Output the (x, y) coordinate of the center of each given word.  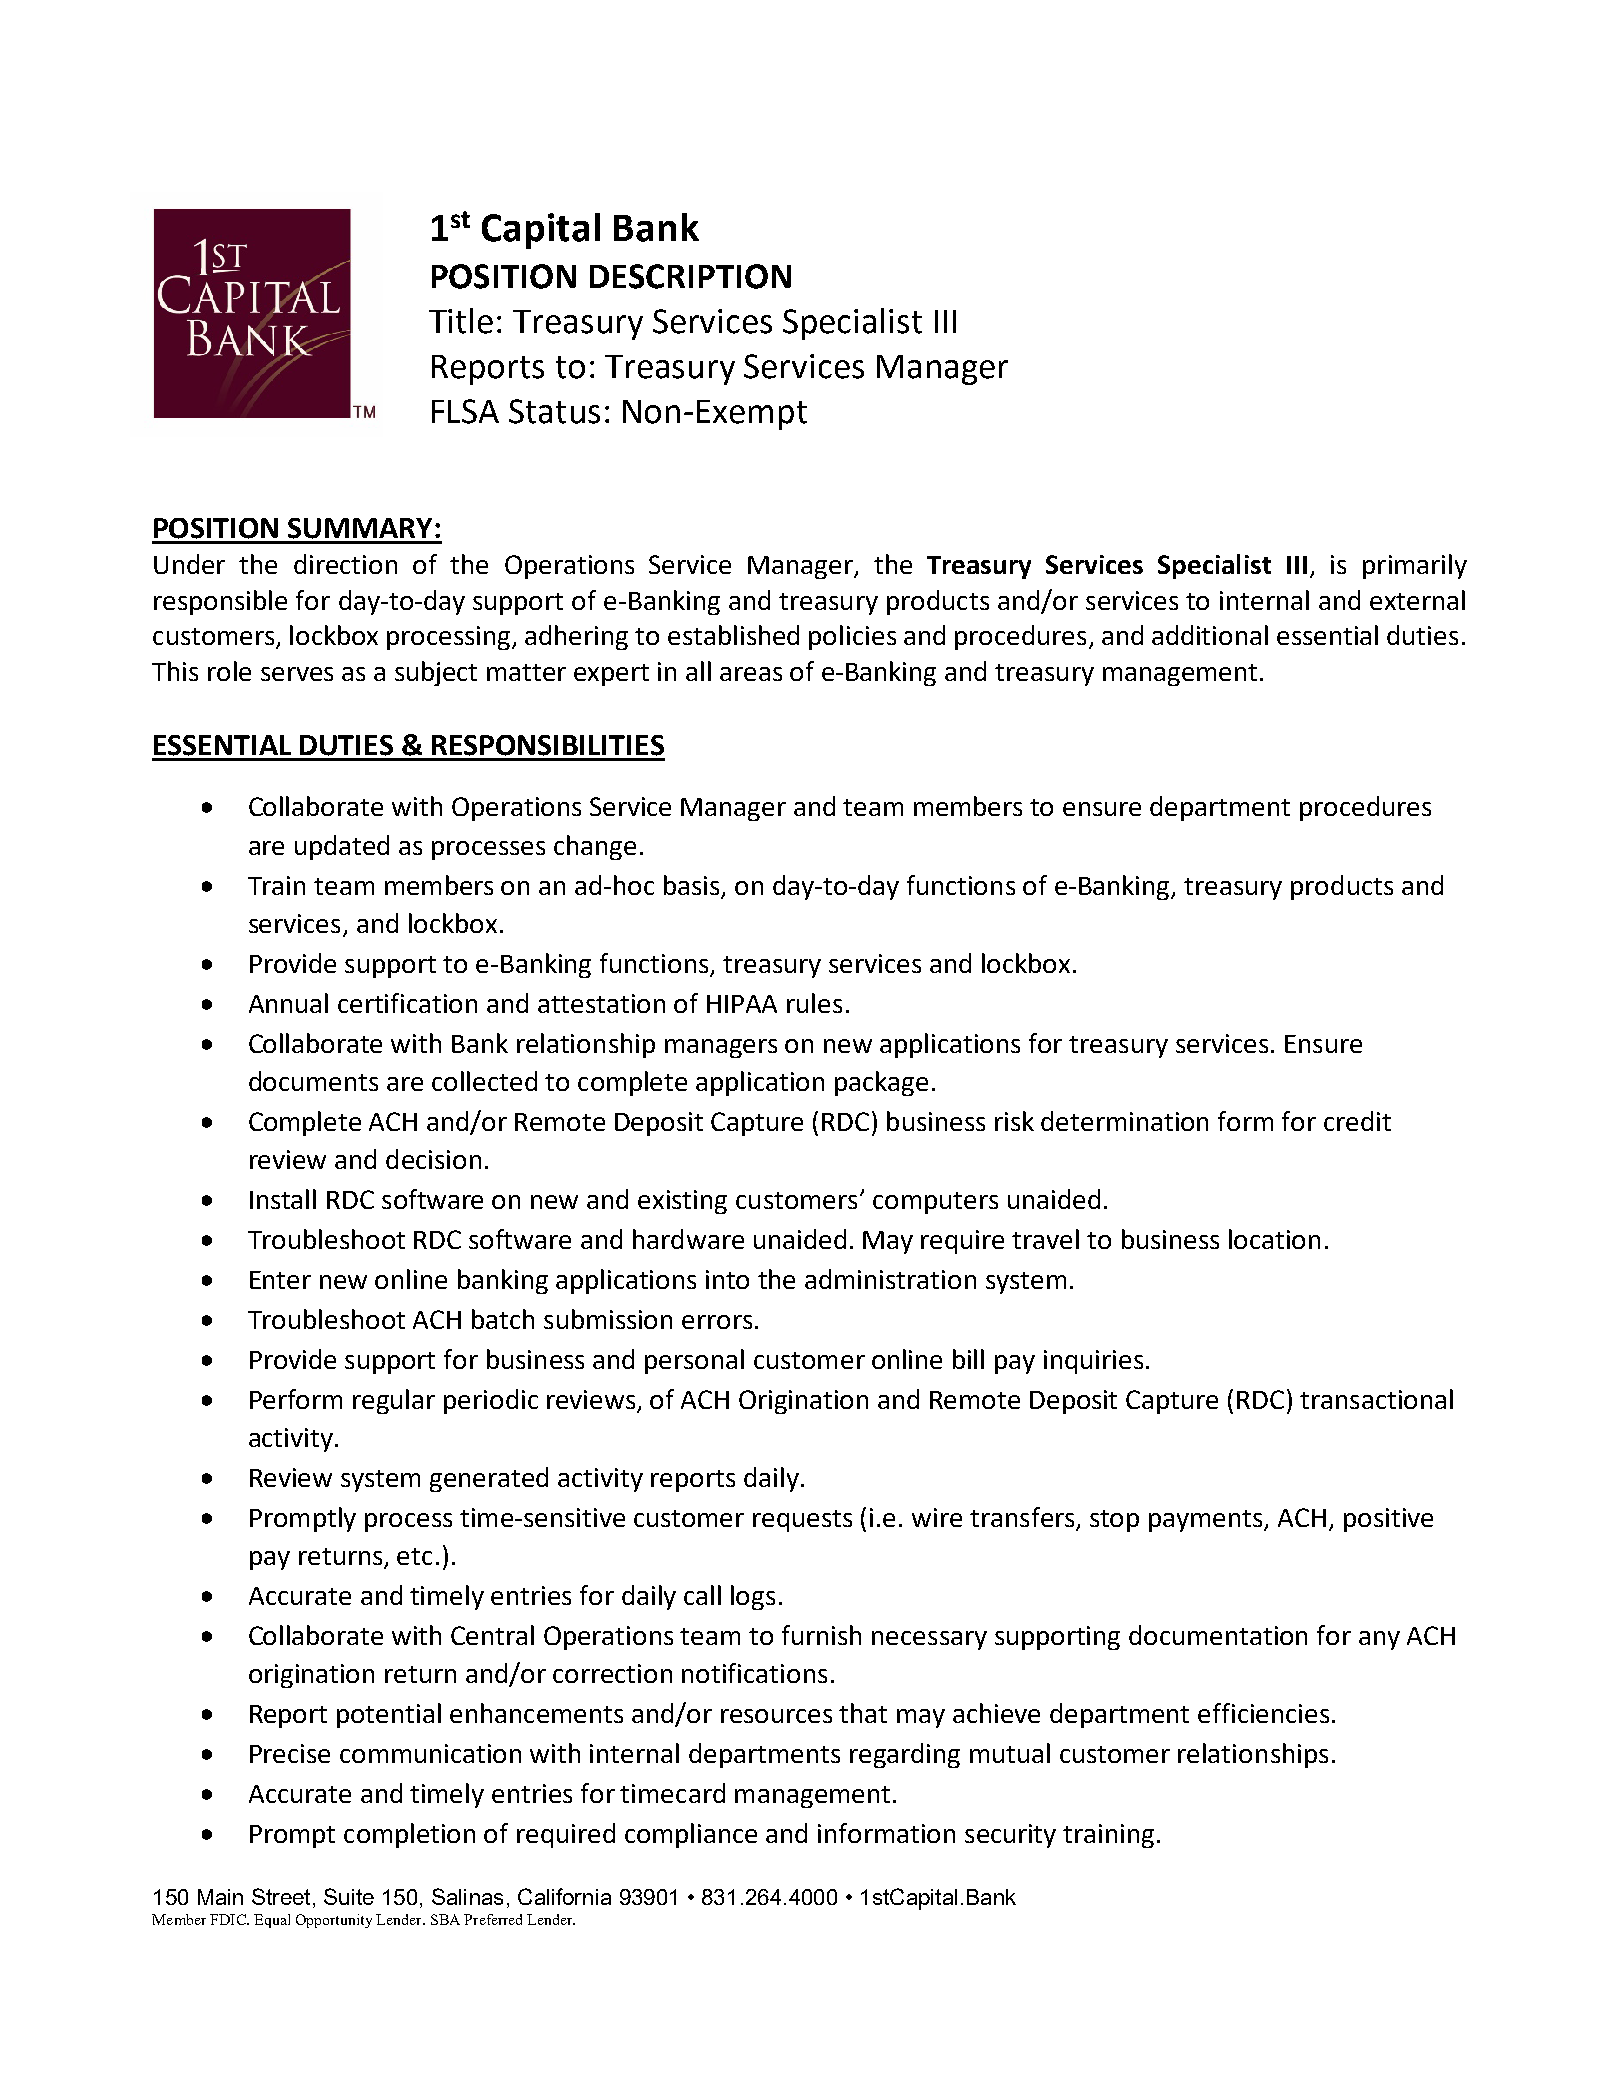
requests (802, 1521)
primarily (1415, 566)
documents (313, 1081)
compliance (691, 1835)
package (881, 1083)
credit (1357, 1121)
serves (297, 674)
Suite (349, 1896)
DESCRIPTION (690, 276)
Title (461, 321)
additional (1210, 635)
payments (1207, 1521)
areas (751, 674)
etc (414, 1556)
